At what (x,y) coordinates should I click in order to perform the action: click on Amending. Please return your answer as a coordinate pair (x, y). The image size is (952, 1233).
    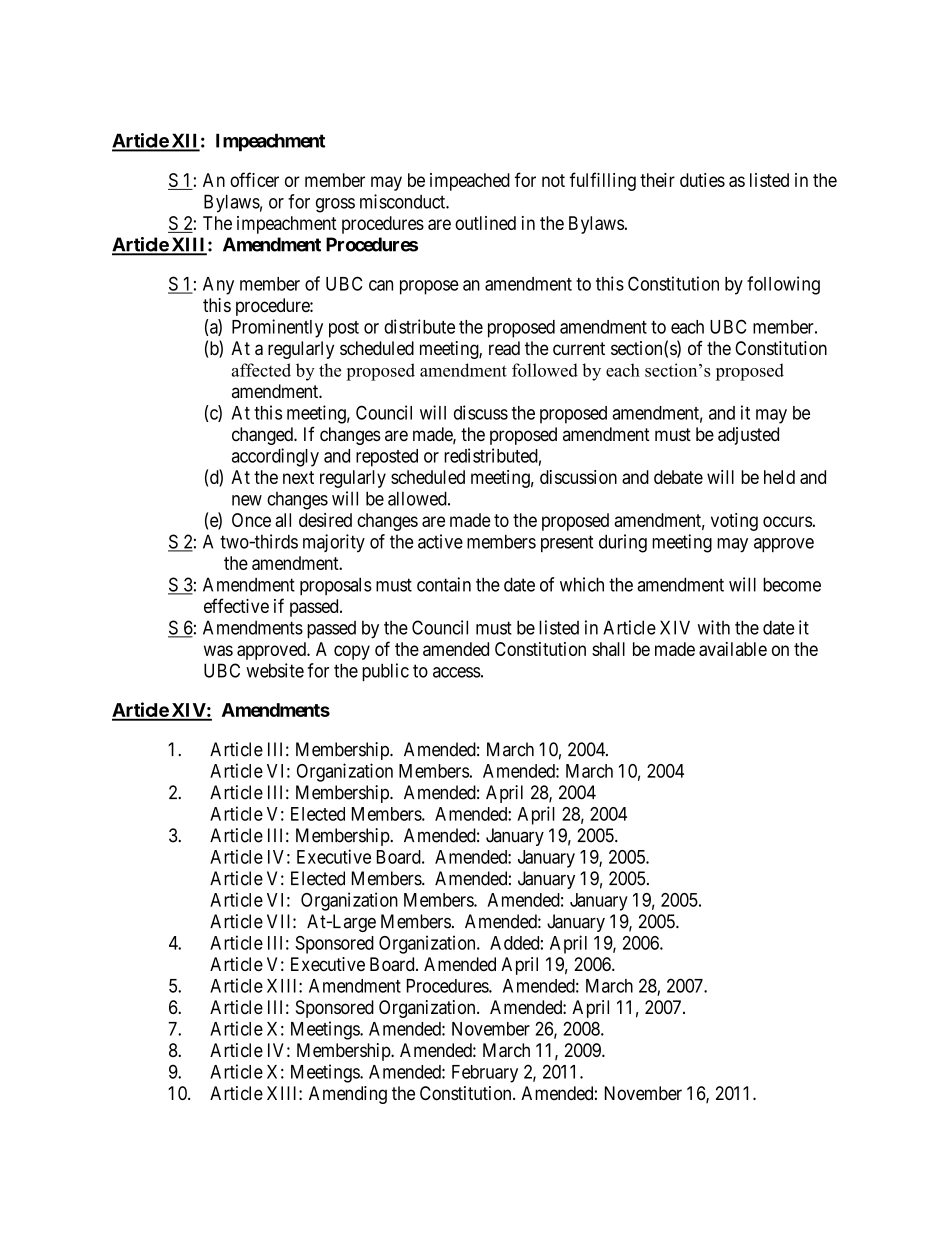
    Looking at the image, I should click on (348, 1095).
